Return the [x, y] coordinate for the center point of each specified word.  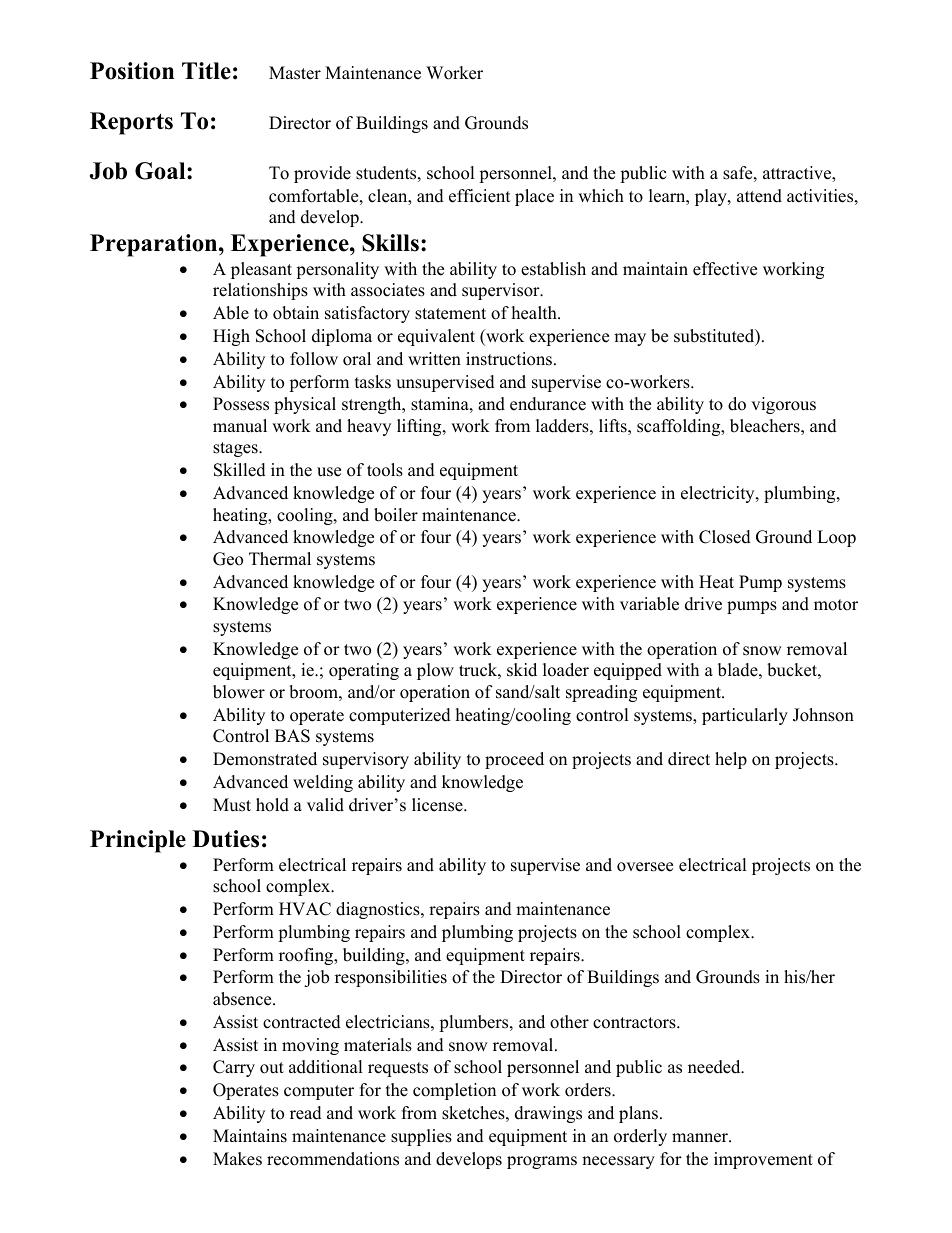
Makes [237, 1159]
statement [450, 314]
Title [206, 71]
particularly [745, 716]
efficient [480, 196]
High [231, 337]
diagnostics [379, 910]
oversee [645, 867]
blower [239, 692]
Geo [228, 559]
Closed [725, 537]
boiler [396, 515]
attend [759, 196]
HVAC [305, 909]
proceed [514, 760]
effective [725, 269]
